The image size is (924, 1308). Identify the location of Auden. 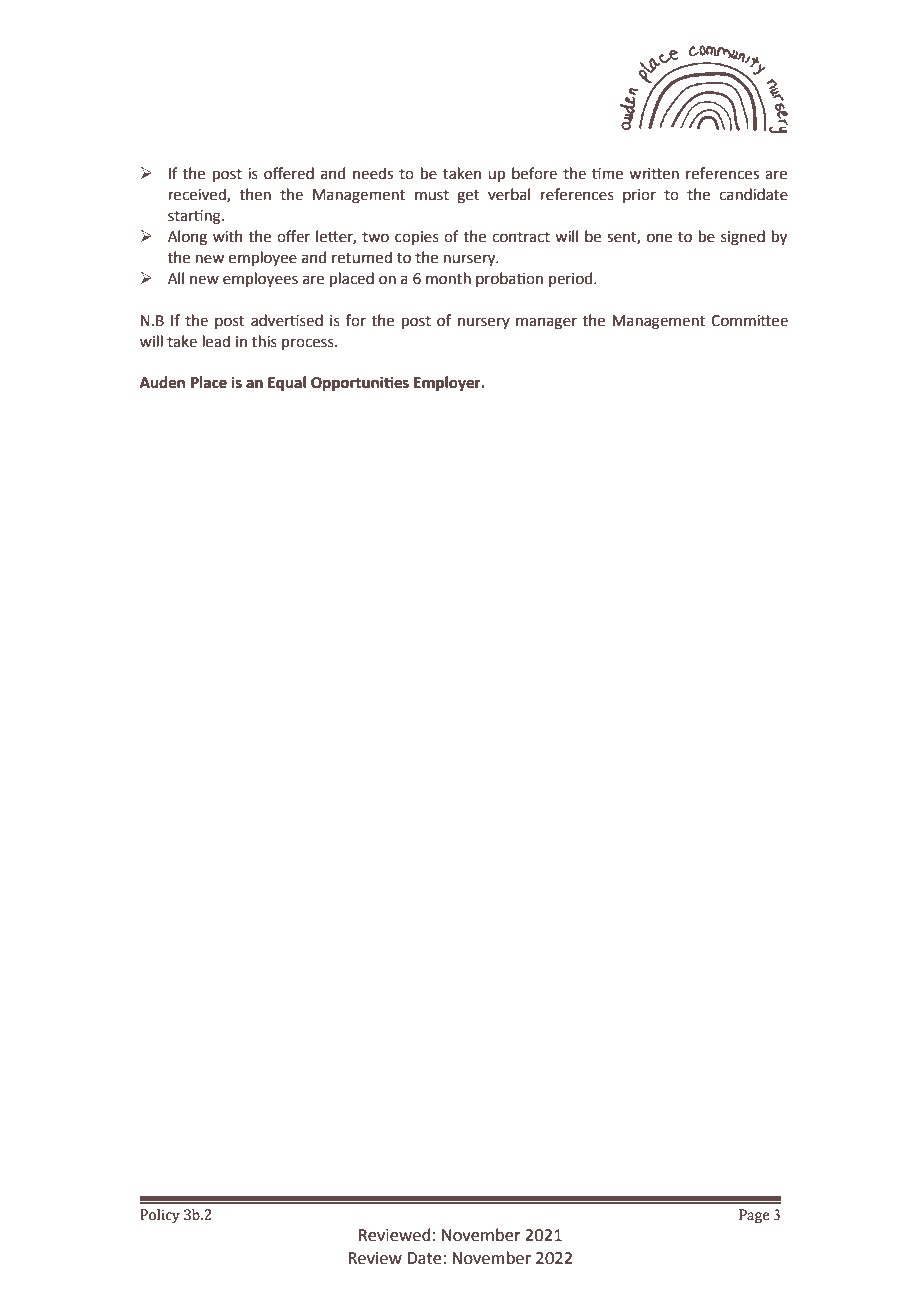
(162, 382).
